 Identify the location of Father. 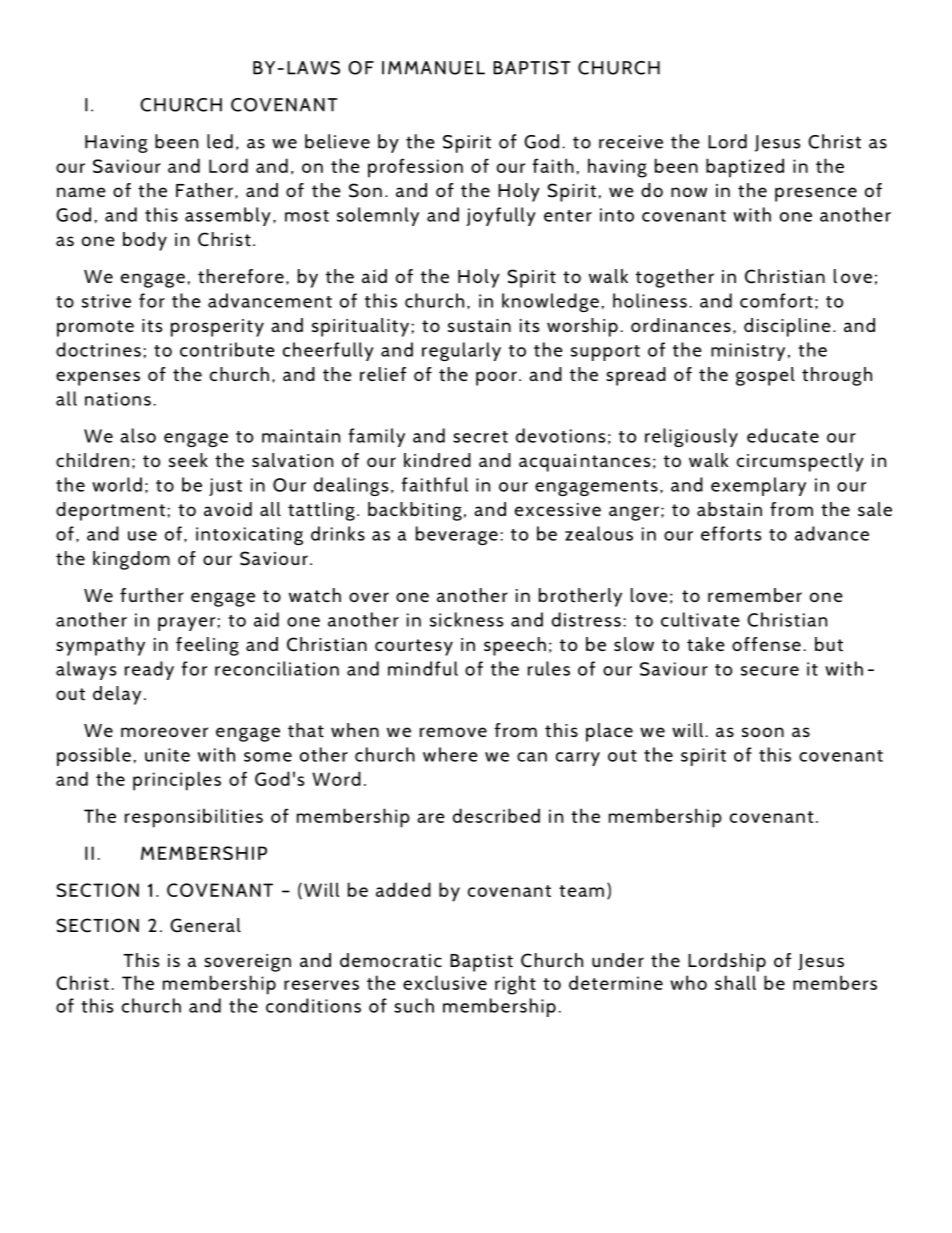
(204, 190).
